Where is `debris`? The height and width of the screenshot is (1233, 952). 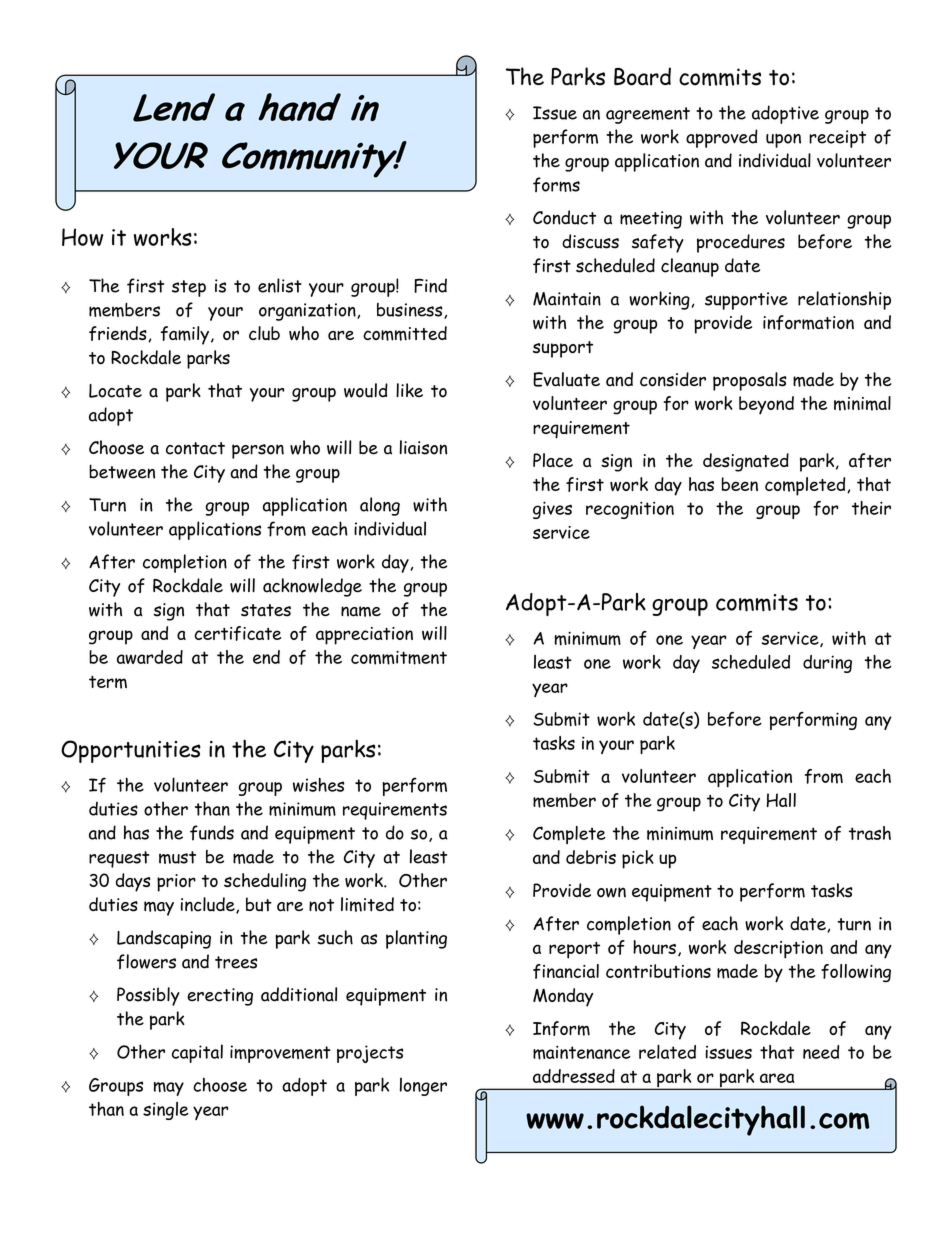 debris is located at coordinates (591, 857).
